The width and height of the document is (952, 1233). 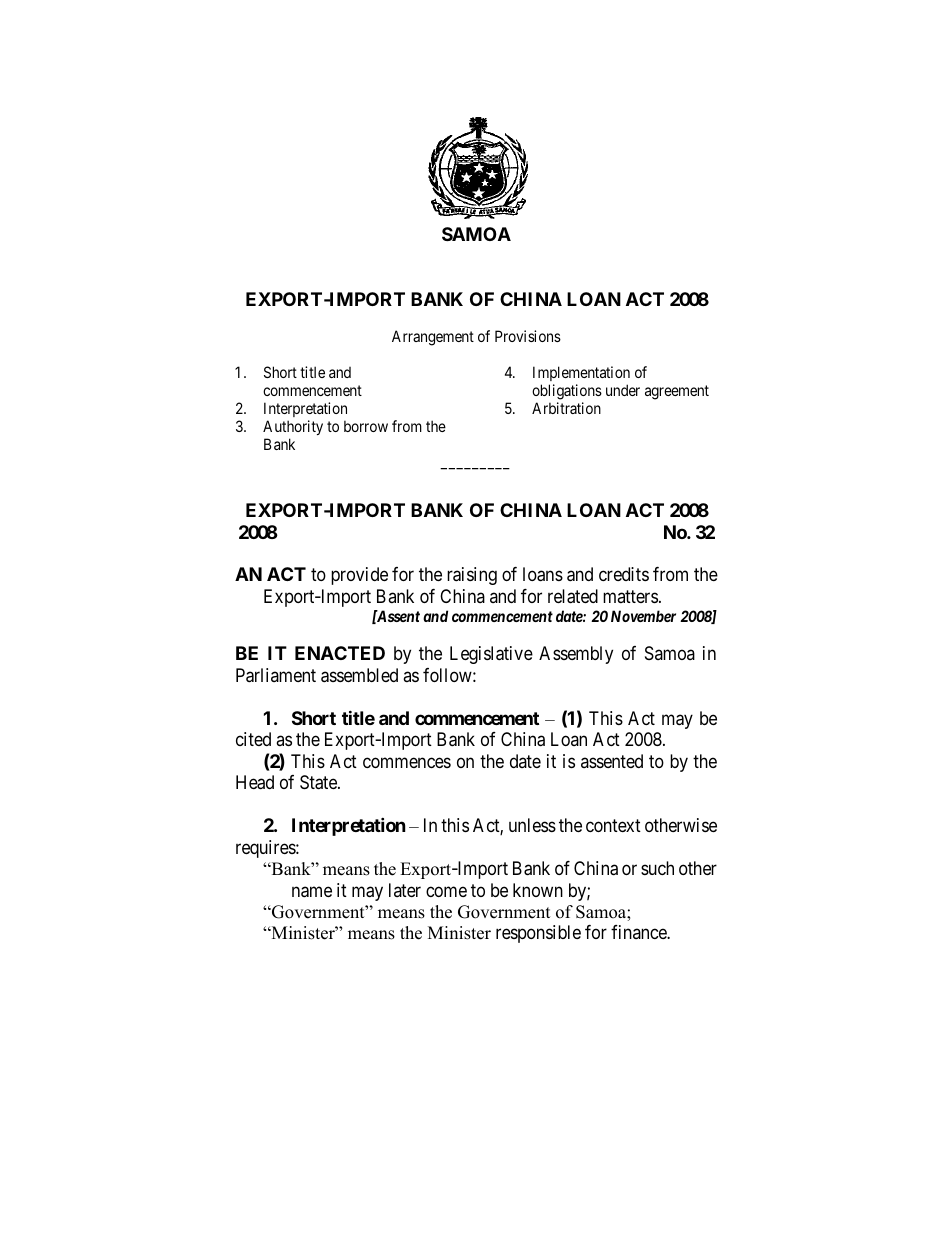 What do you see at coordinates (491, 655) in the document?
I see `Legislative` at bounding box center [491, 655].
